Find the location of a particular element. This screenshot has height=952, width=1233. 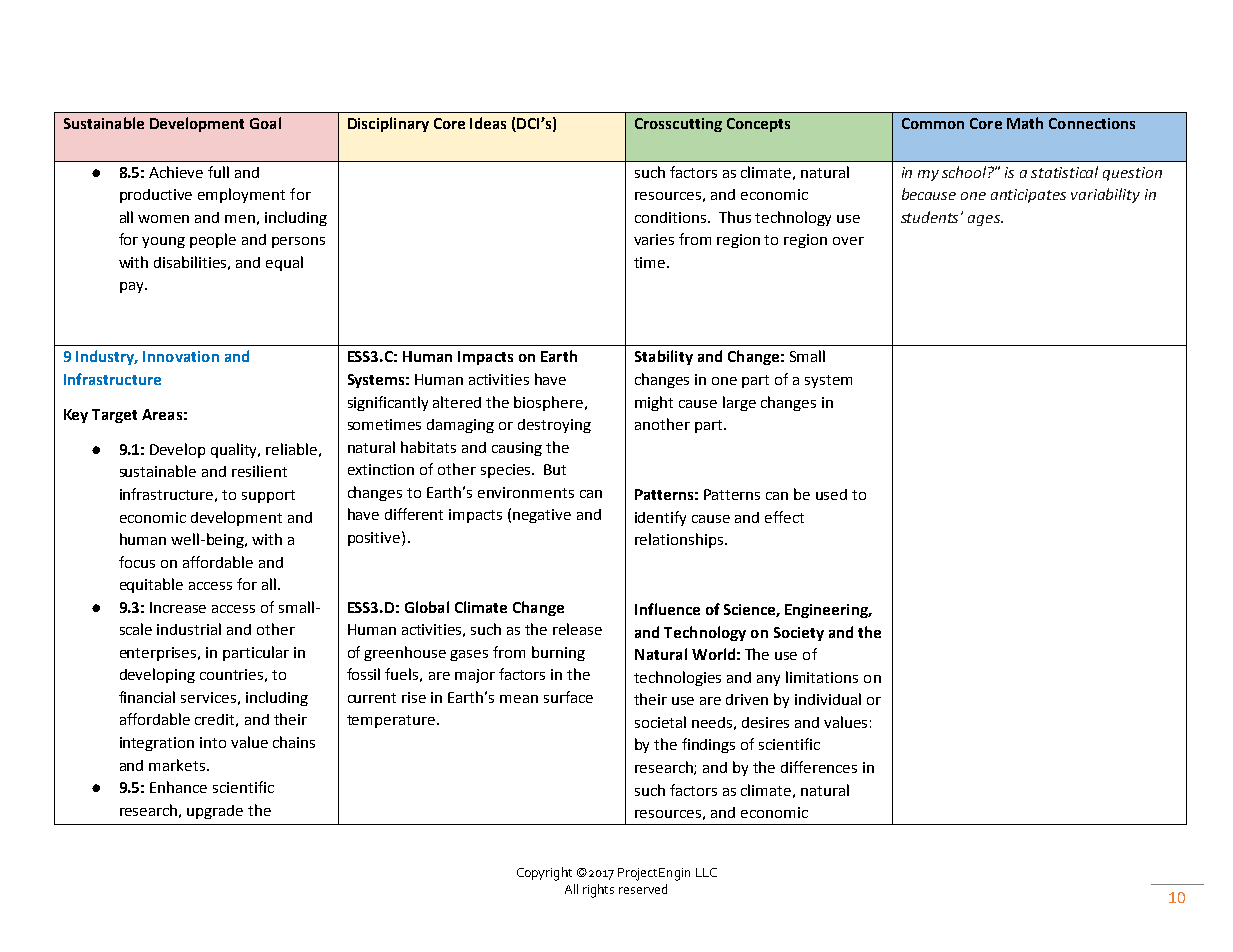

Copyright is located at coordinates (544, 874).
